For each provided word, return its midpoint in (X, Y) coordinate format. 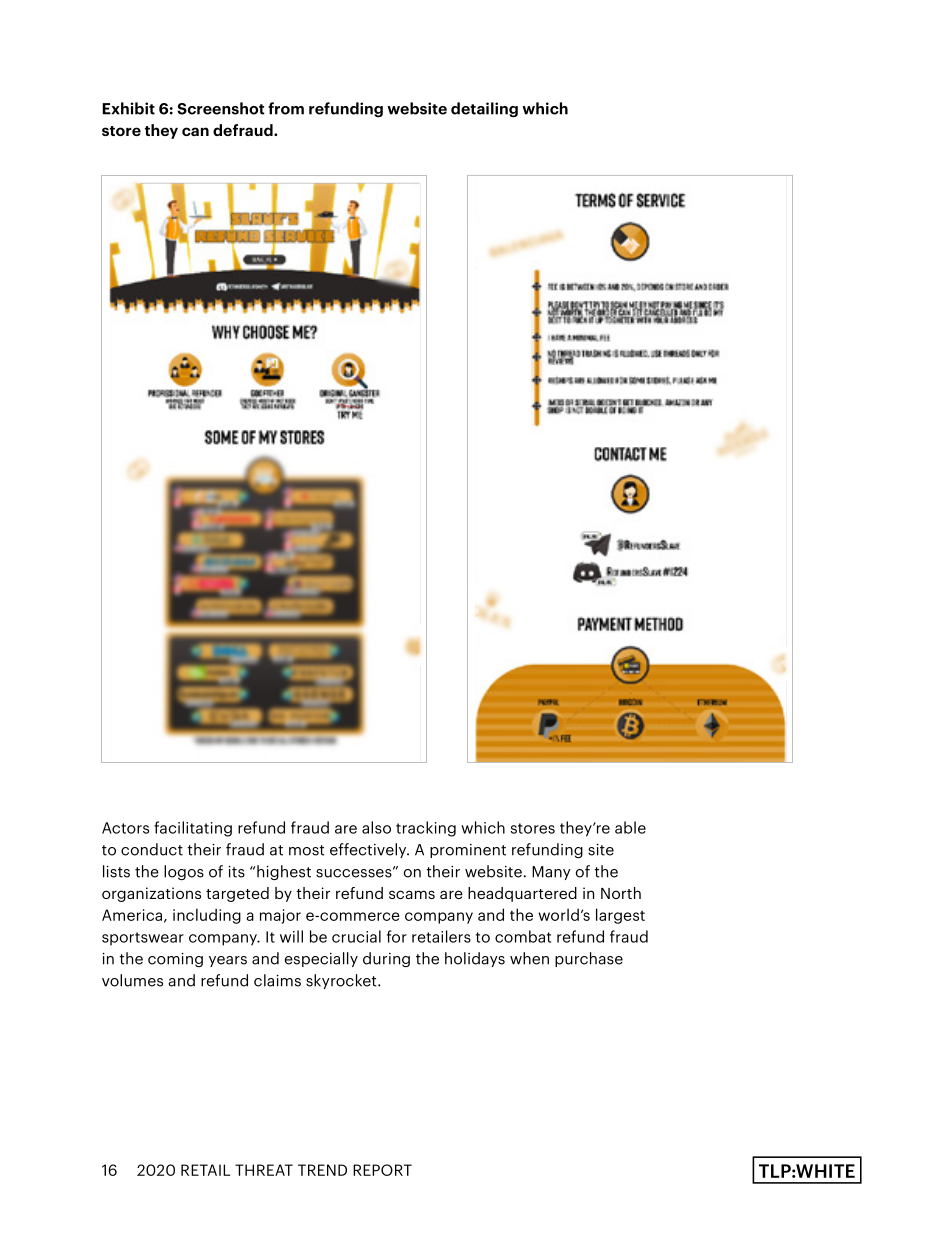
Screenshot (220, 108)
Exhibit (128, 108)
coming (175, 960)
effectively (369, 850)
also (376, 827)
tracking (426, 829)
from (286, 108)
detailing (484, 110)
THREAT (264, 1170)
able (630, 827)
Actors (125, 828)
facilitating (193, 829)
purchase (589, 959)
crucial (356, 936)
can (195, 131)
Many (551, 873)
